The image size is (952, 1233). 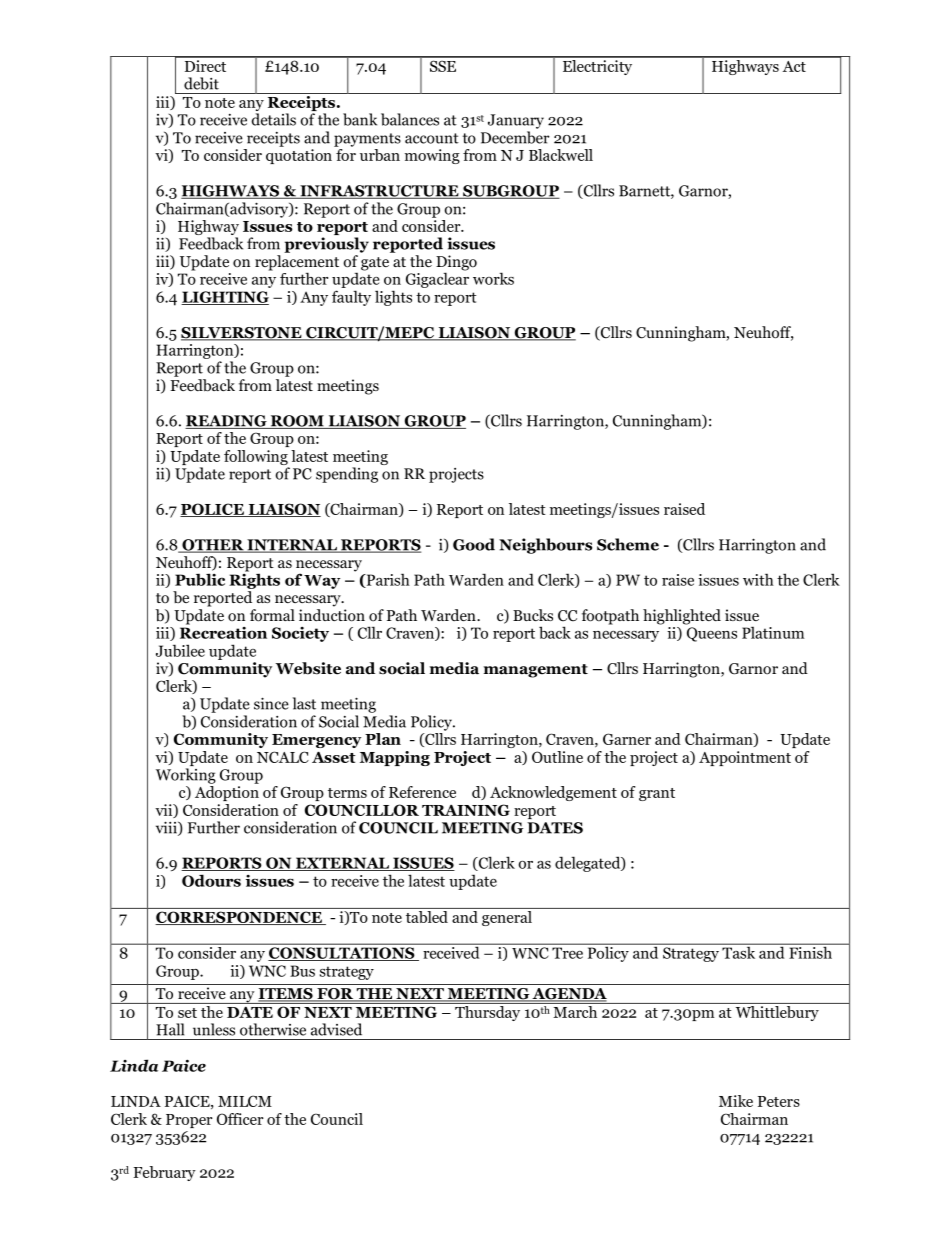 I want to click on Good, so click(x=474, y=544).
